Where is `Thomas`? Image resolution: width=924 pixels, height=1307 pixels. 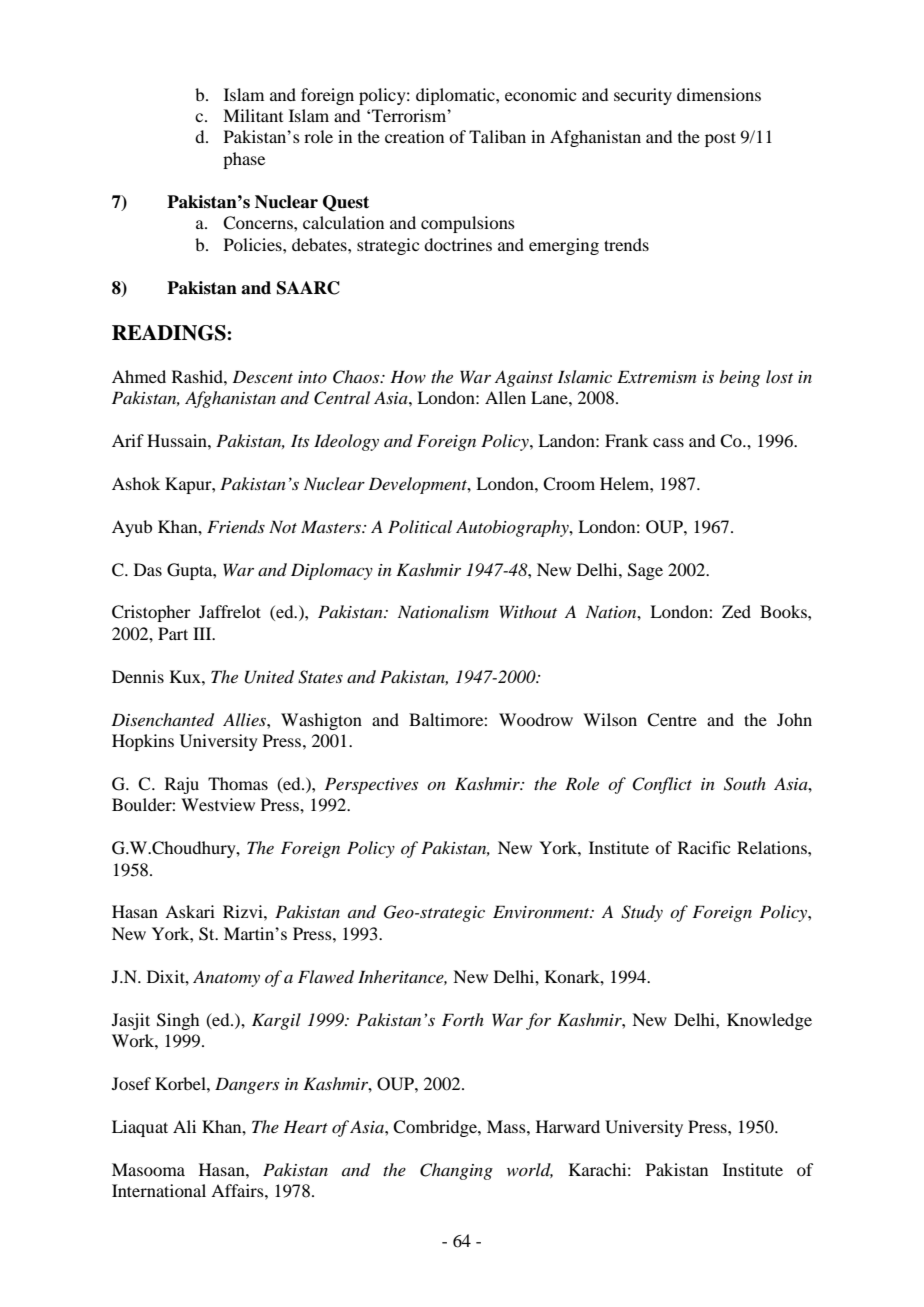
Thomas is located at coordinates (238, 783).
